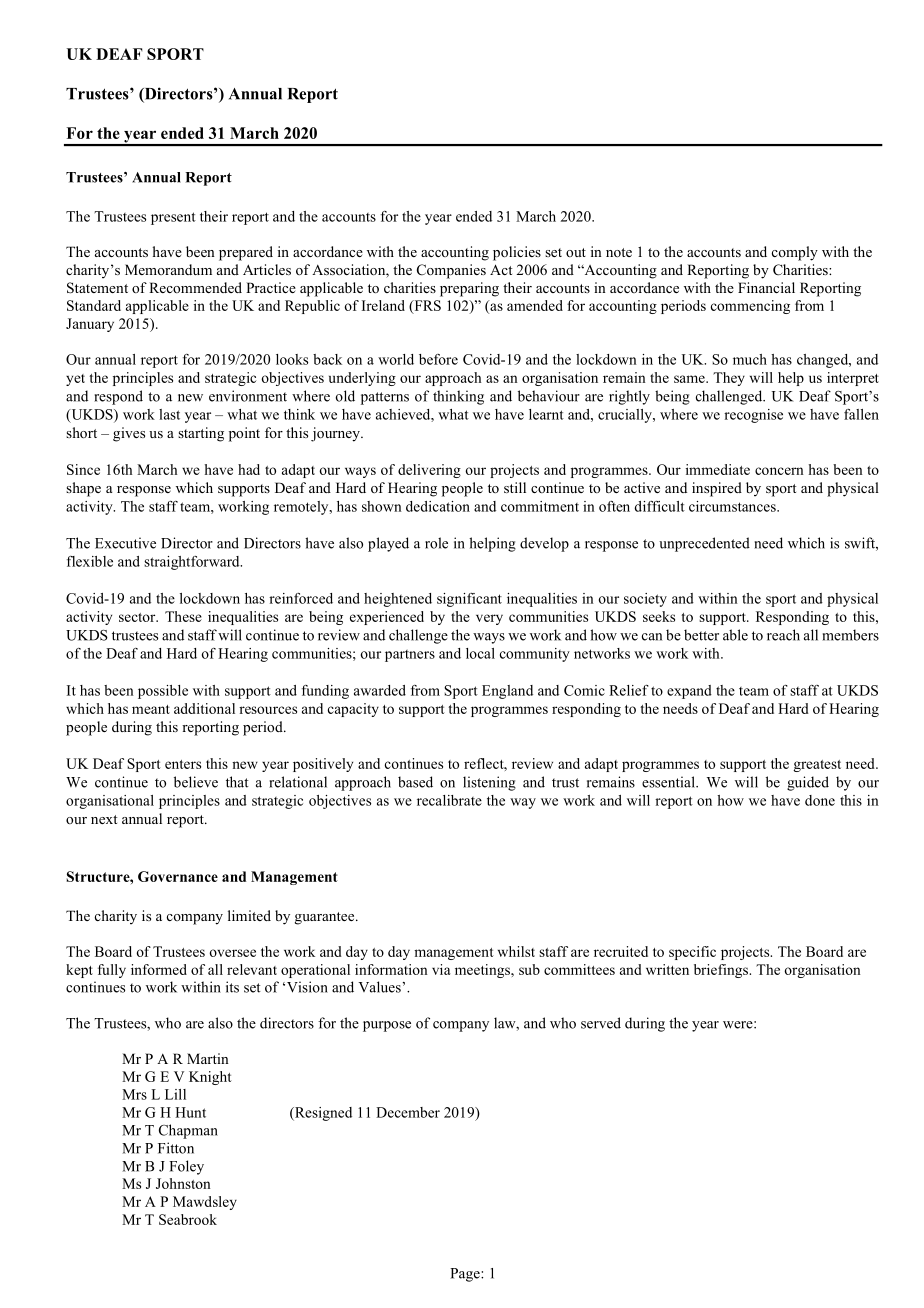 This image has height=1308, width=924. I want to click on Page, so click(466, 1275).
